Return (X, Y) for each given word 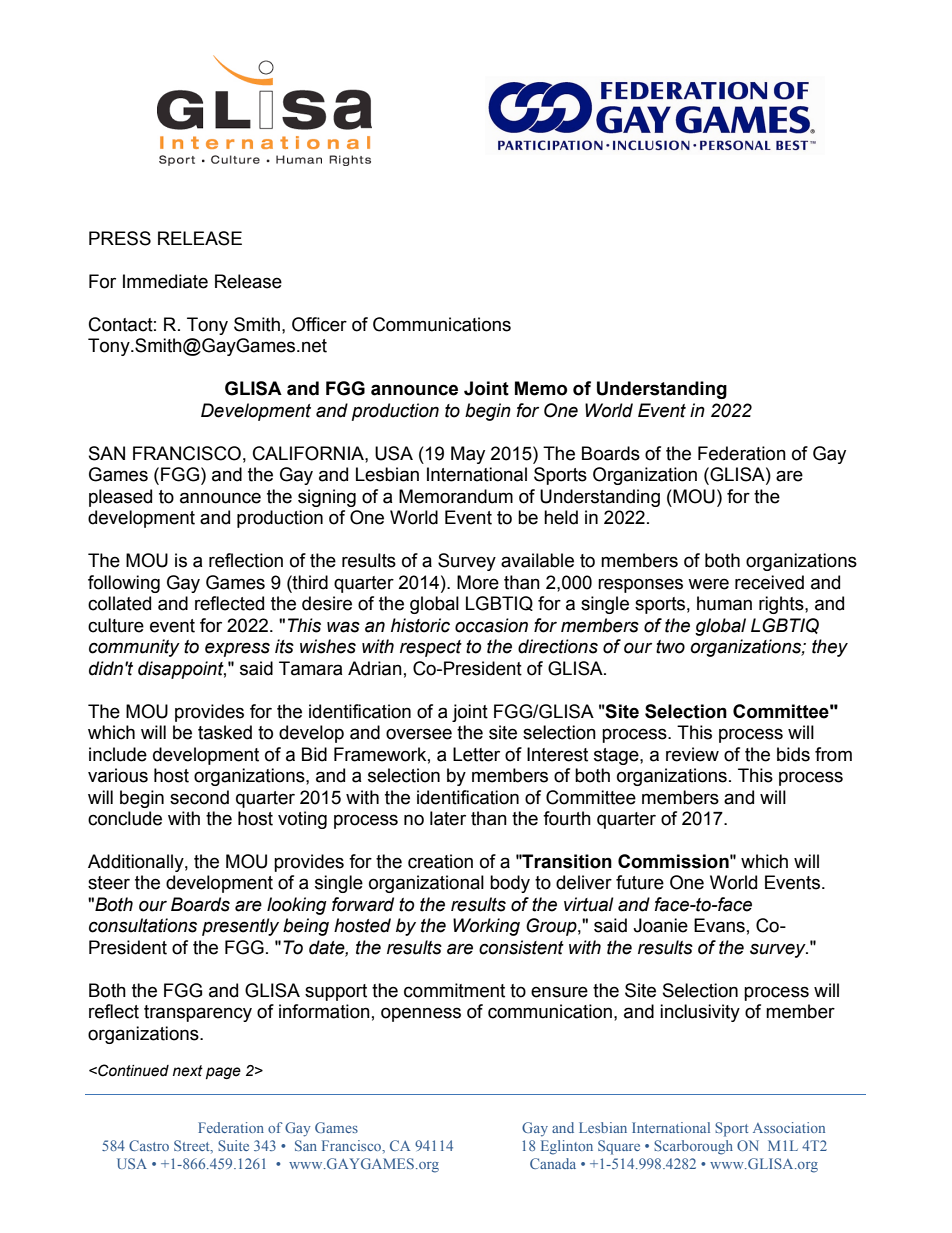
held (561, 517)
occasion (491, 625)
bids (793, 754)
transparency (198, 1013)
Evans (719, 925)
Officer (319, 324)
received (769, 582)
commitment (454, 990)
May (468, 455)
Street (193, 1146)
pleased (120, 498)
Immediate (165, 281)
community (134, 648)
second (199, 797)
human (724, 603)
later (448, 818)
